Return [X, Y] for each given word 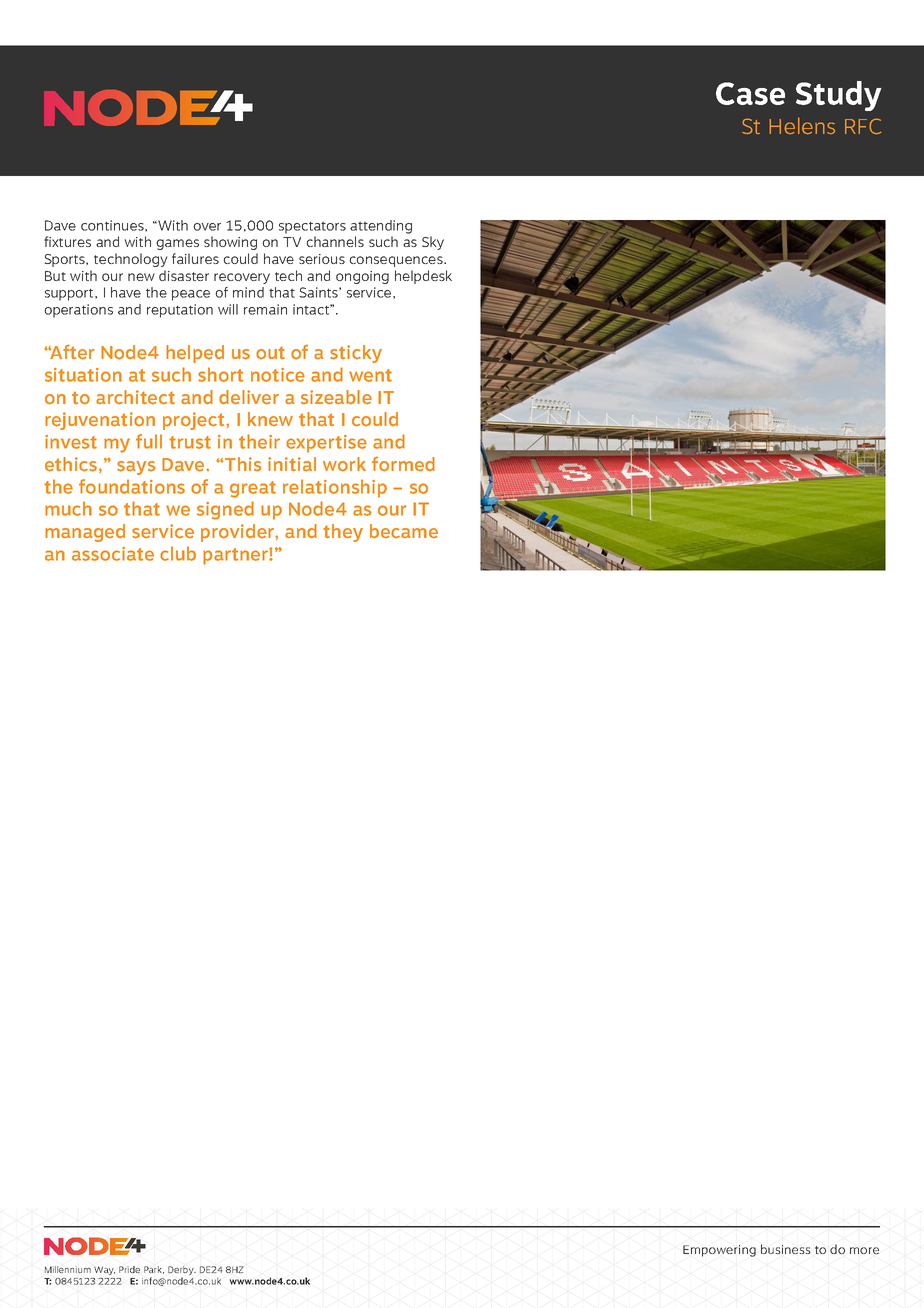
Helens [802, 126]
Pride [129, 1269]
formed [403, 464]
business [786, 1249]
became [404, 531]
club [178, 553]
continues [113, 225]
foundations [132, 486]
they [343, 533]
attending [381, 227]
